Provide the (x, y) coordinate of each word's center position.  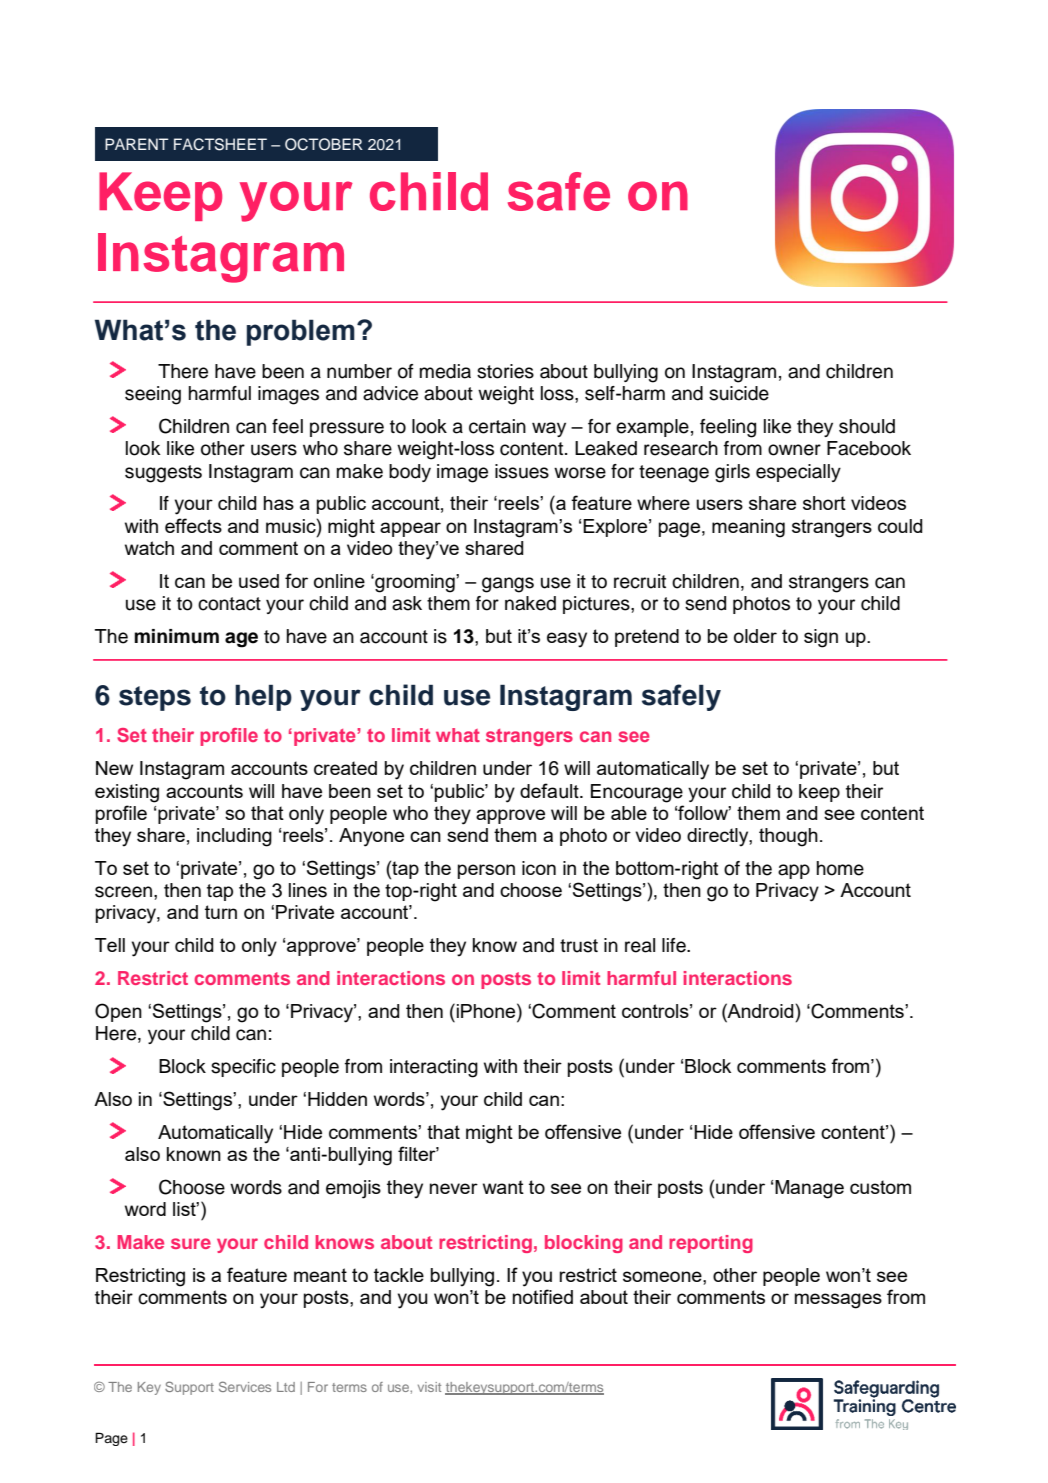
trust (579, 946)
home (840, 868)
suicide (739, 393)
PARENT (137, 144)
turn (221, 912)
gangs (508, 585)
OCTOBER (324, 144)
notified (543, 1296)
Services (245, 1386)
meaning (748, 528)
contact (229, 604)
